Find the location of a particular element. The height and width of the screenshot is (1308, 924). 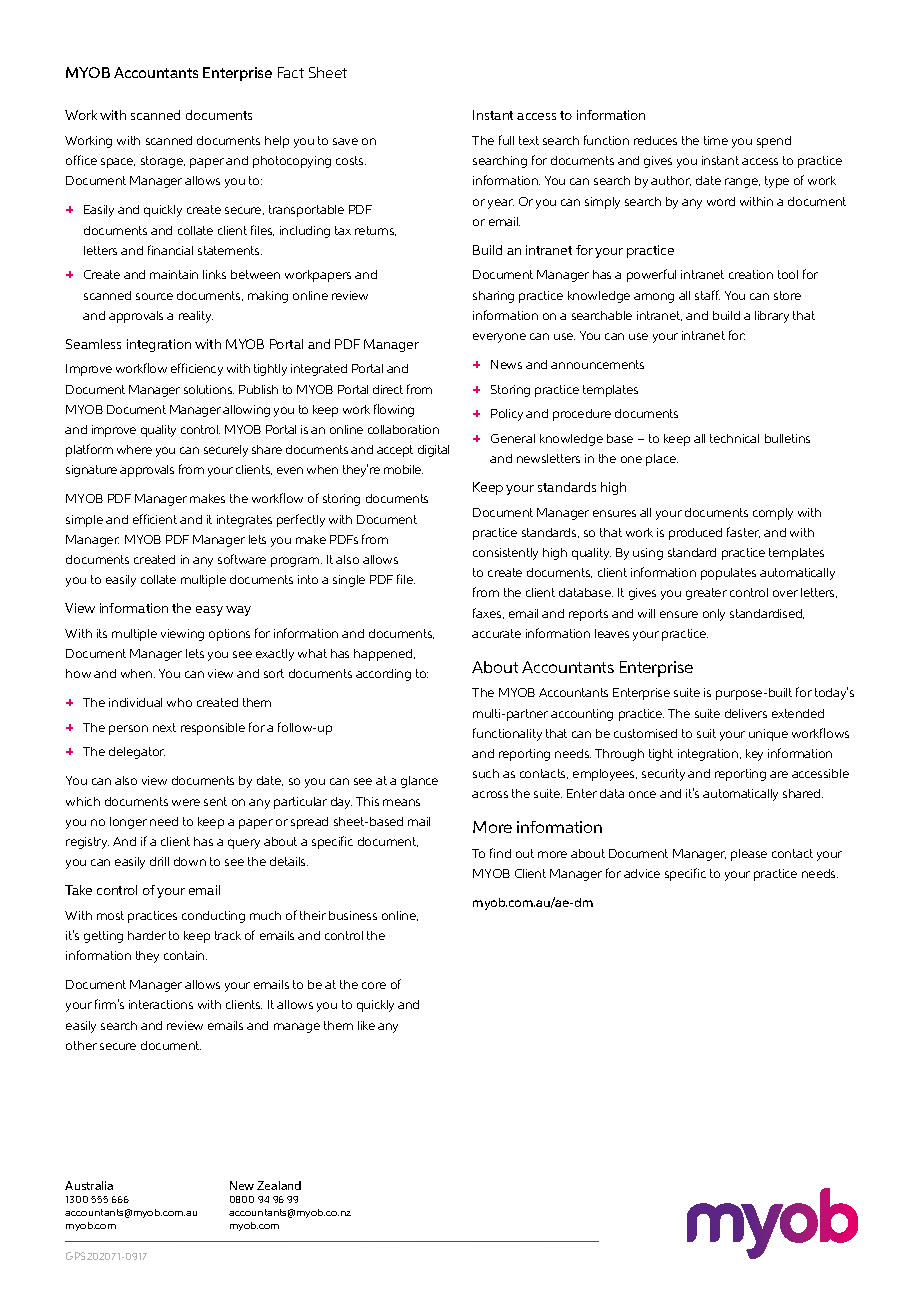

time is located at coordinates (716, 140).
